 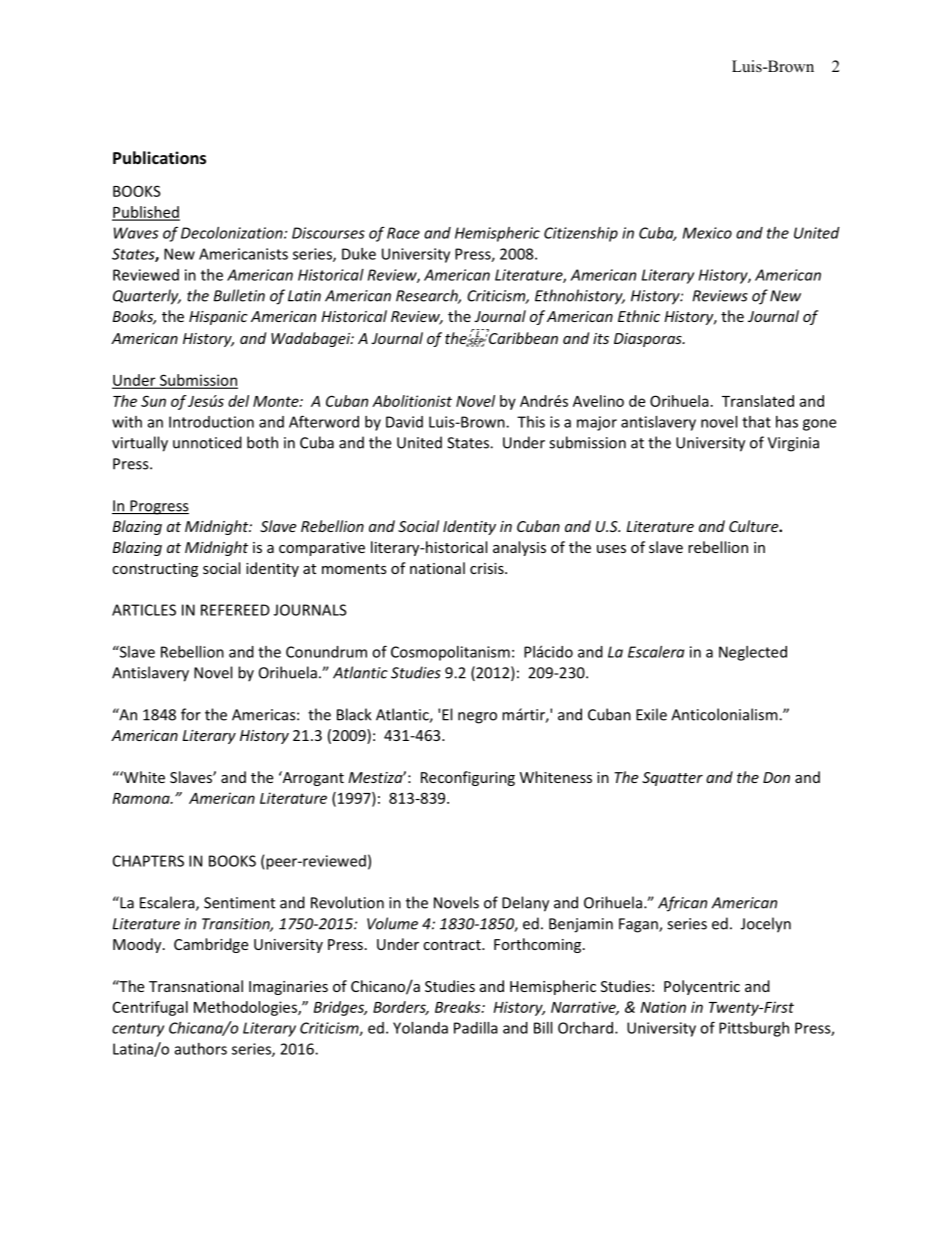 What do you see at coordinates (707, 233) in the page?
I see `Mexico` at bounding box center [707, 233].
